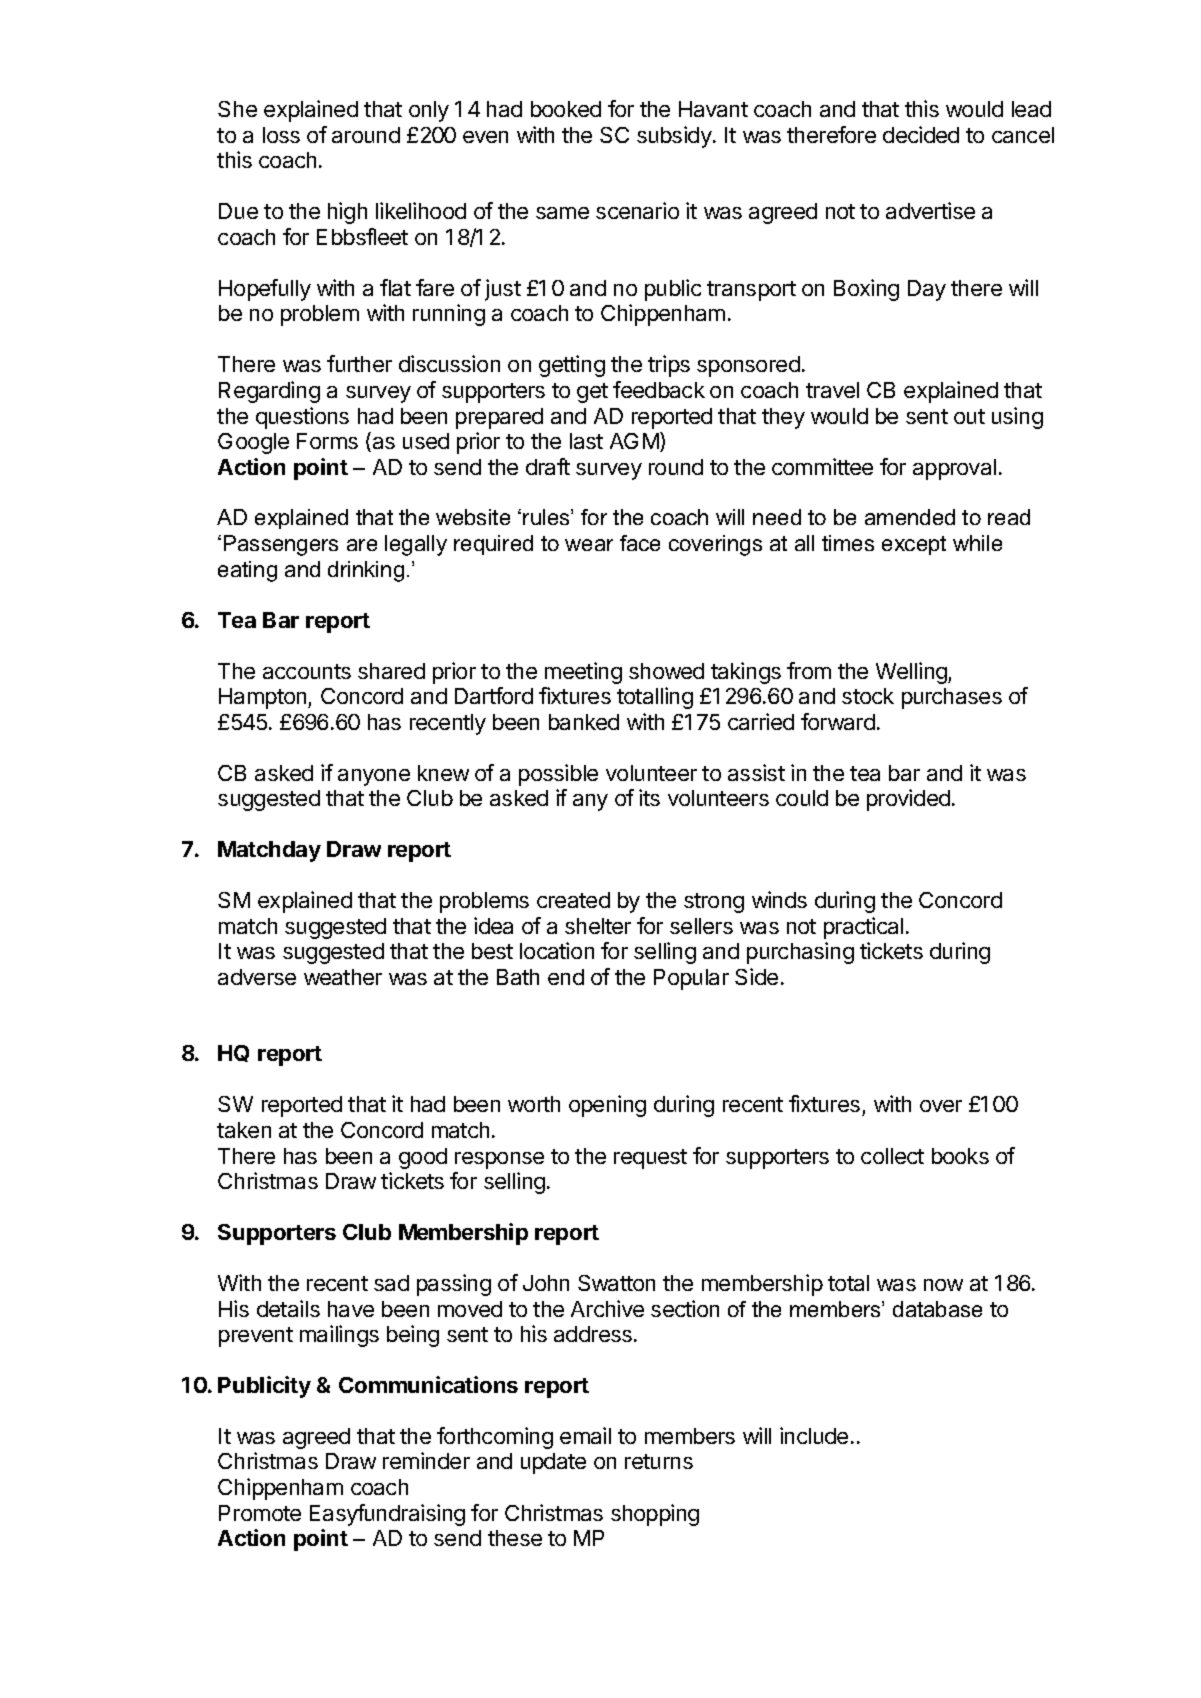  What do you see at coordinates (908, 800) in the document?
I see `provided` at bounding box center [908, 800].
